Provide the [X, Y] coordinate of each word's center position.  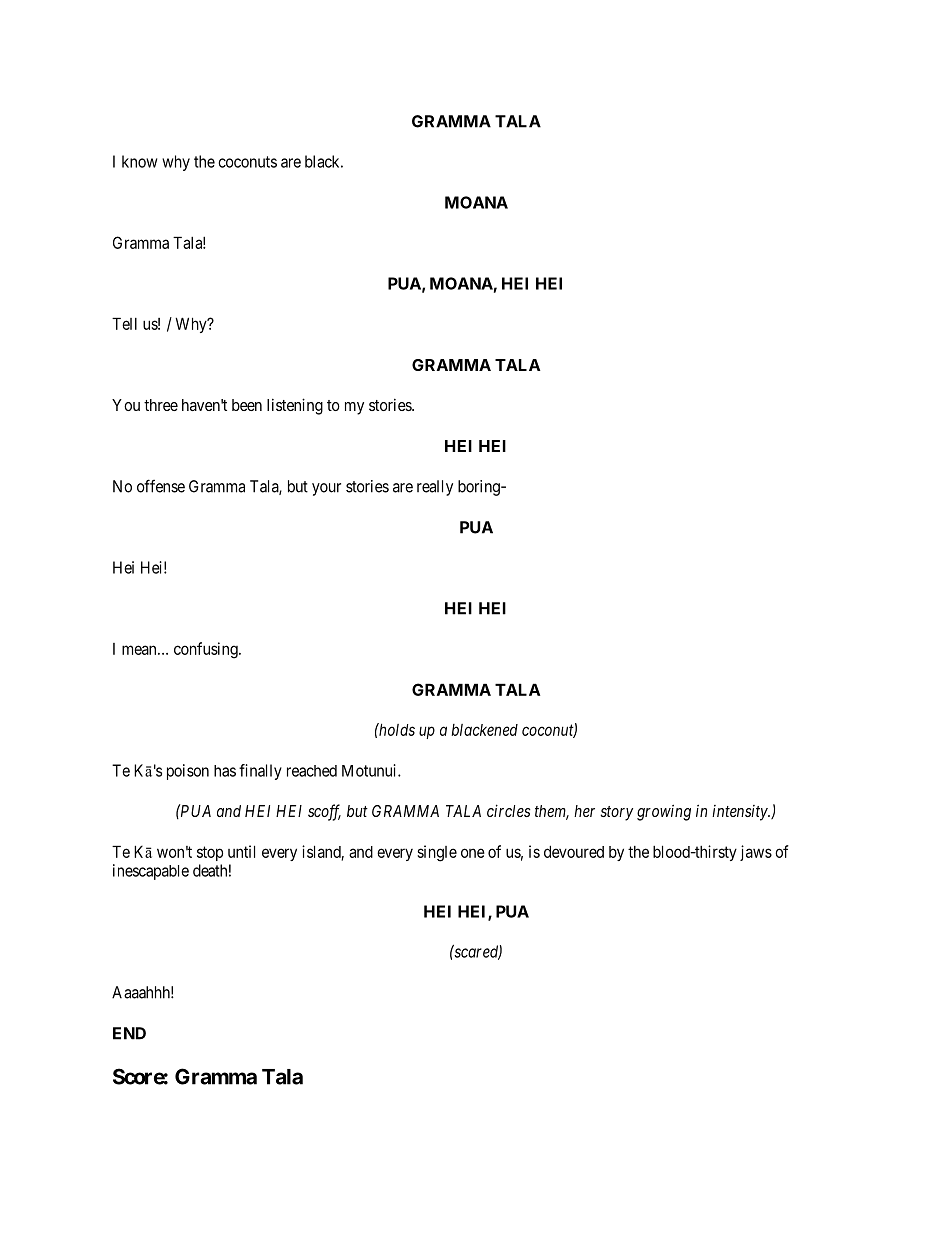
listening [295, 406]
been [247, 405]
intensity [741, 813]
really [435, 488]
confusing [207, 650]
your [326, 489]
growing [664, 813]
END [129, 1033]
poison [188, 772]
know [139, 161]
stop [210, 853]
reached [312, 771]
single [437, 853]
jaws [756, 853]
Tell [124, 323]
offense [161, 486]
